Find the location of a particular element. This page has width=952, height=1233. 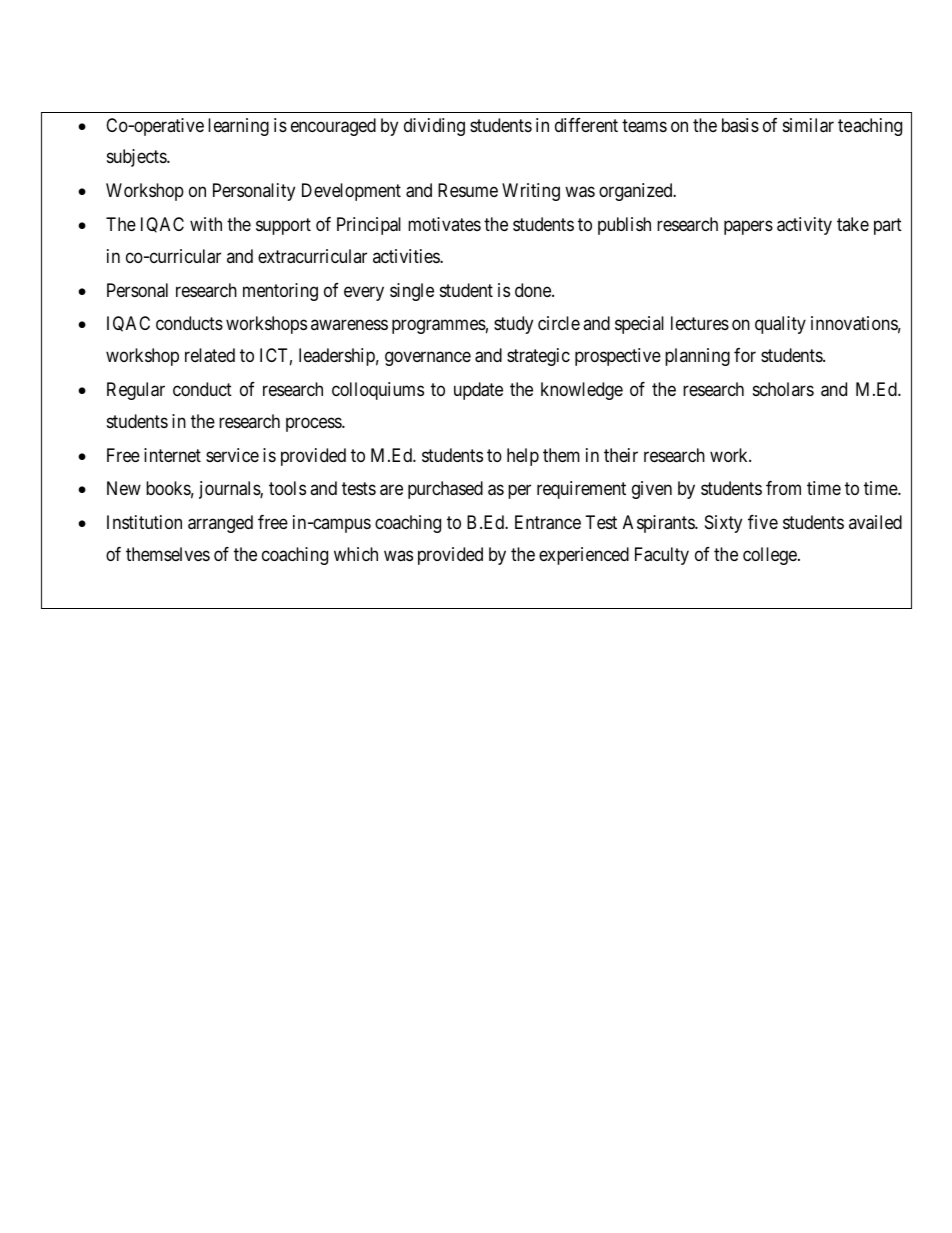

similar is located at coordinates (808, 125).
